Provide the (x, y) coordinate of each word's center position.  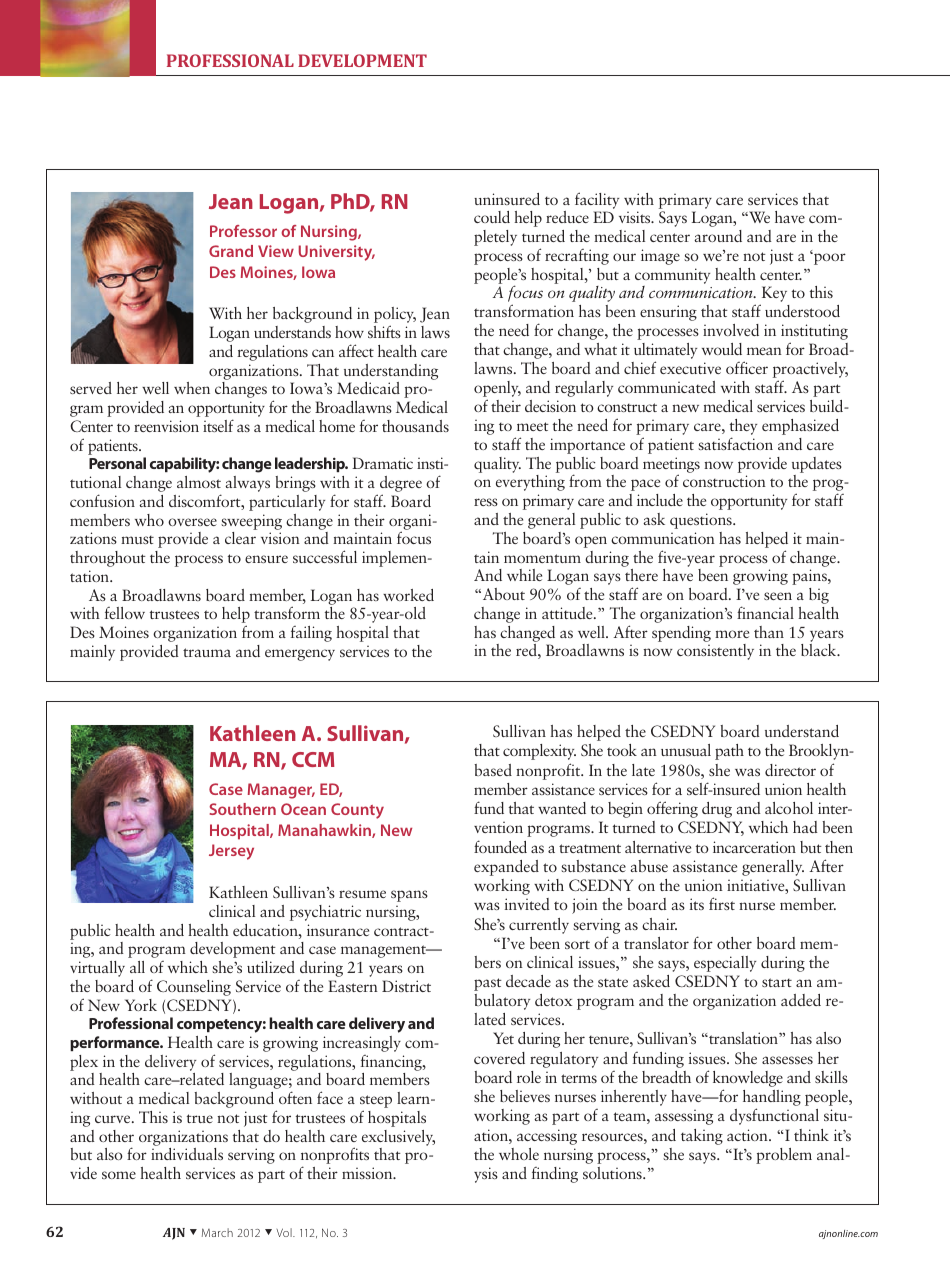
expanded (506, 868)
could (492, 217)
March (217, 1232)
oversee (192, 522)
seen (778, 596)
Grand (231, 251)
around (718, 236)
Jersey (231, 852)
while (524, 575)
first (722, 903)
